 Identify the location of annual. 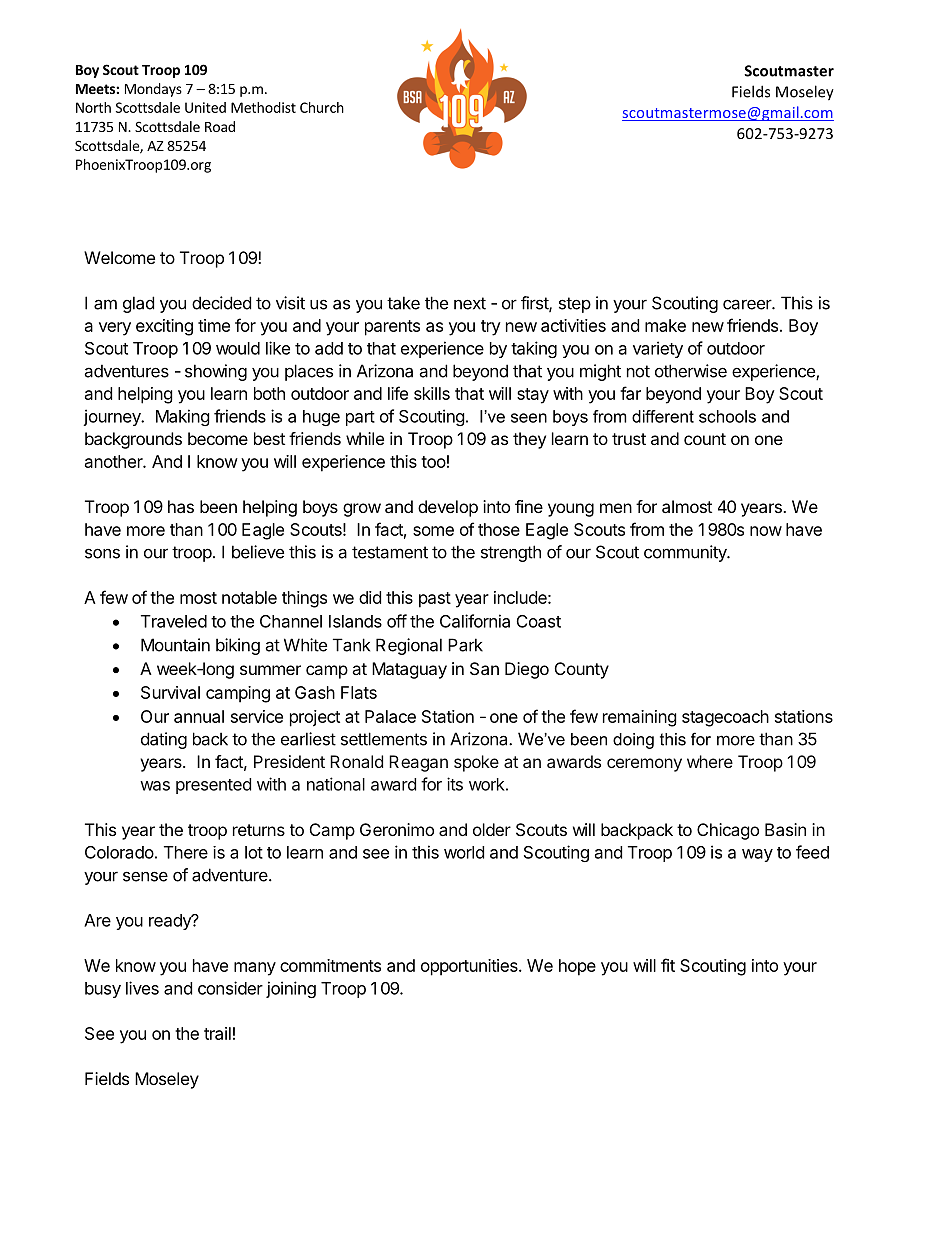
(199, 716).
